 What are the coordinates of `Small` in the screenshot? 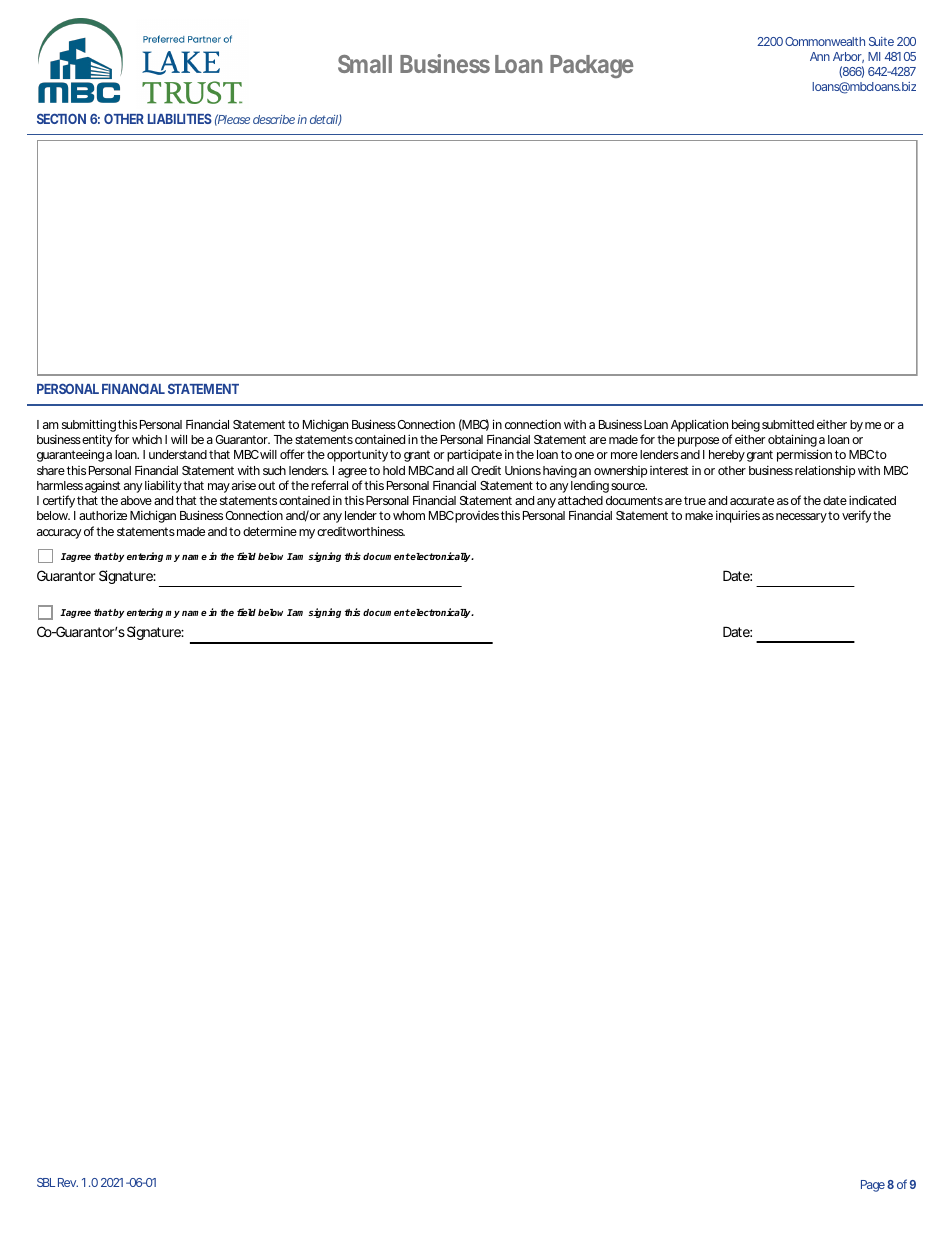 It's located at (365, 64).
